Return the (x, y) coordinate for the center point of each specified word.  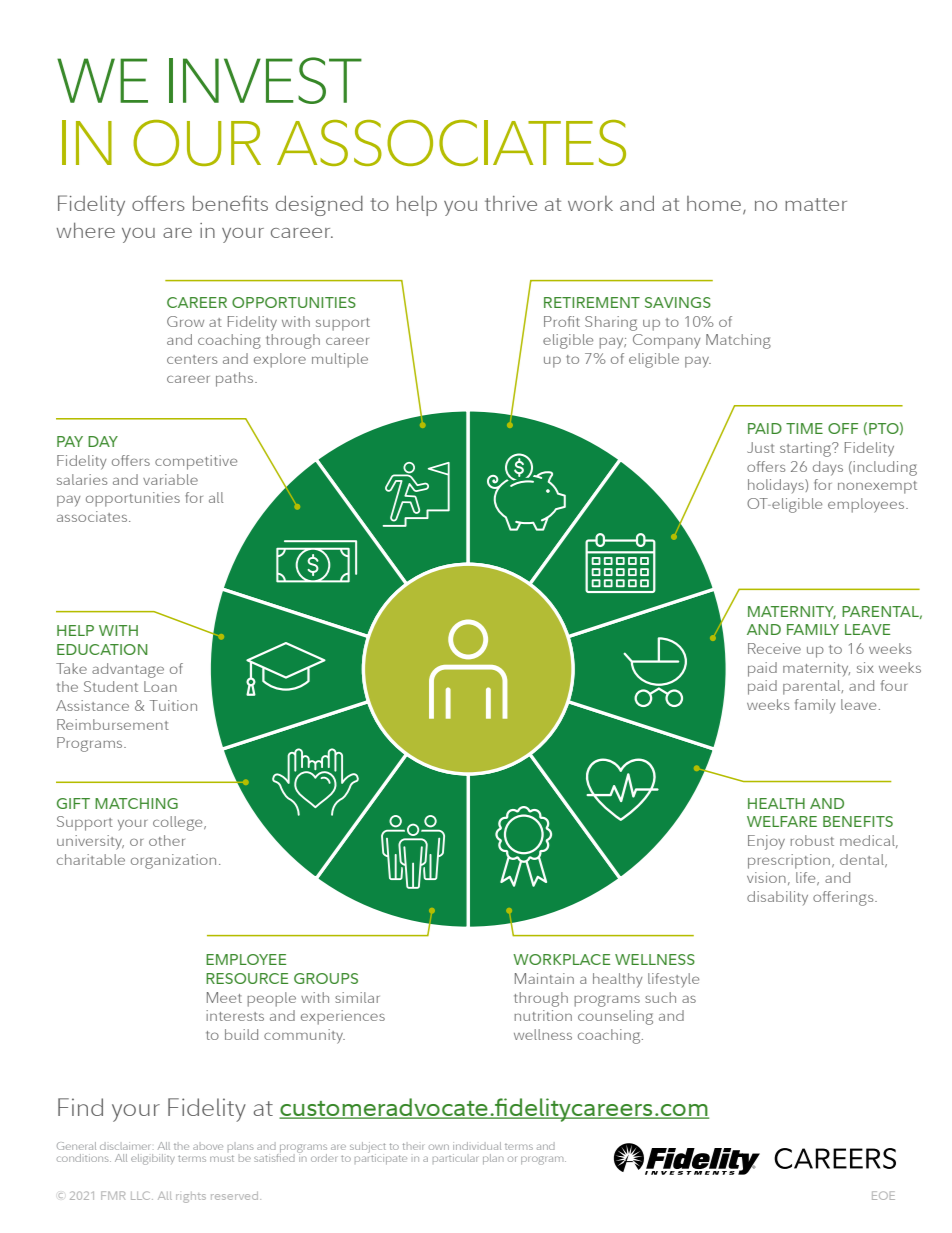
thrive (511, 203)
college (179, 823)
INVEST (265, 80)
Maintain (544, 978)
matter (816, 204)
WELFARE (782, 821)
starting (807, 449)
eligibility (153, 1159)
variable (170, 479)
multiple (340, 360)
